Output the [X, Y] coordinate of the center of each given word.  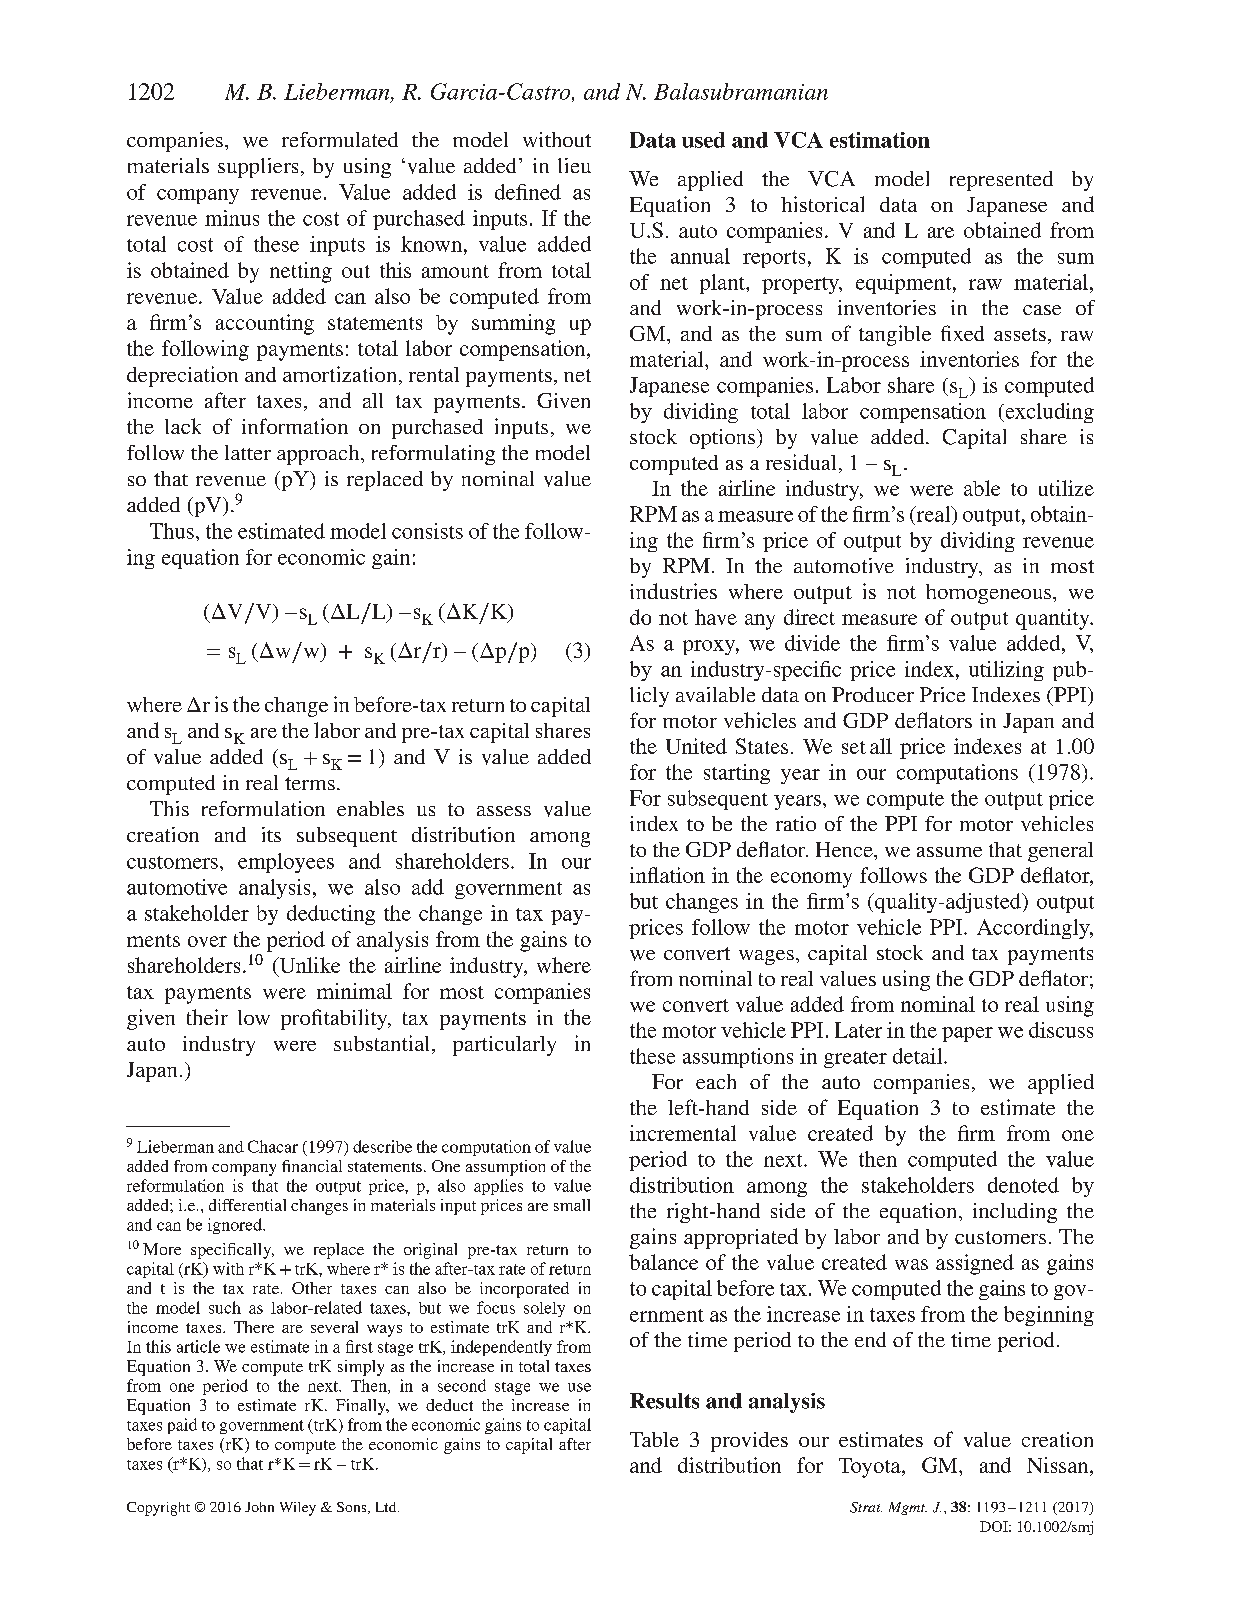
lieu [574, 165]
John [259, 1507]
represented [1001, 181]
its [271, 834]
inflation [667, 875]
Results [664, 1401]
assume [949, 852]
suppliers [258, 168]
